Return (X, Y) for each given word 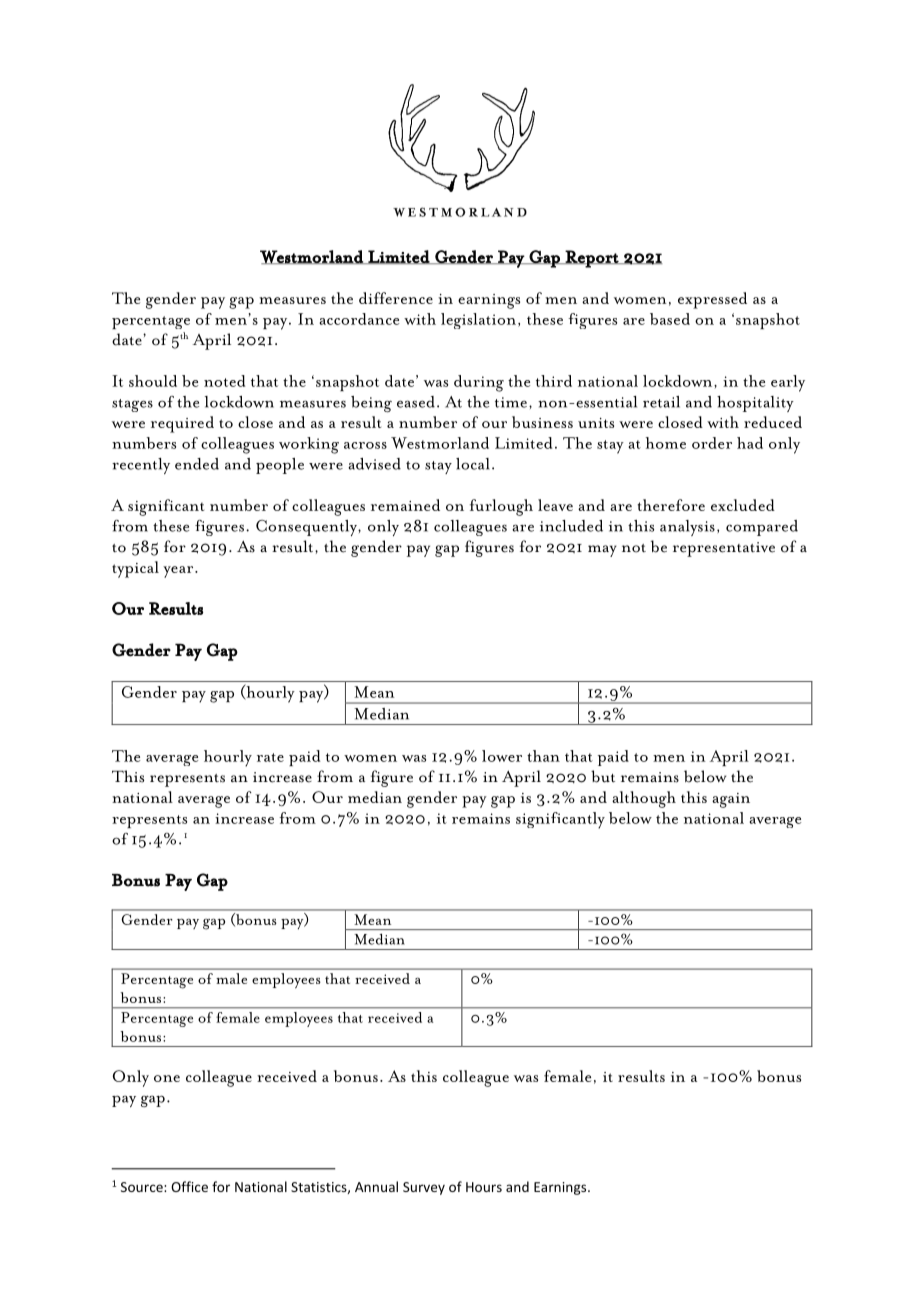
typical (135, 569)
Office (189, 1186)
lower (502, 756)
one (167, 1078)
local (473, 464)
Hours (484, 1187)
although (644, 799)
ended (197, 464)
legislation (480, 321)
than (543, 756)
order (712, 443)
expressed (712, 300)
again (731, 800)
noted (224, 381)
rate (270, 757)
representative (724, 549)
